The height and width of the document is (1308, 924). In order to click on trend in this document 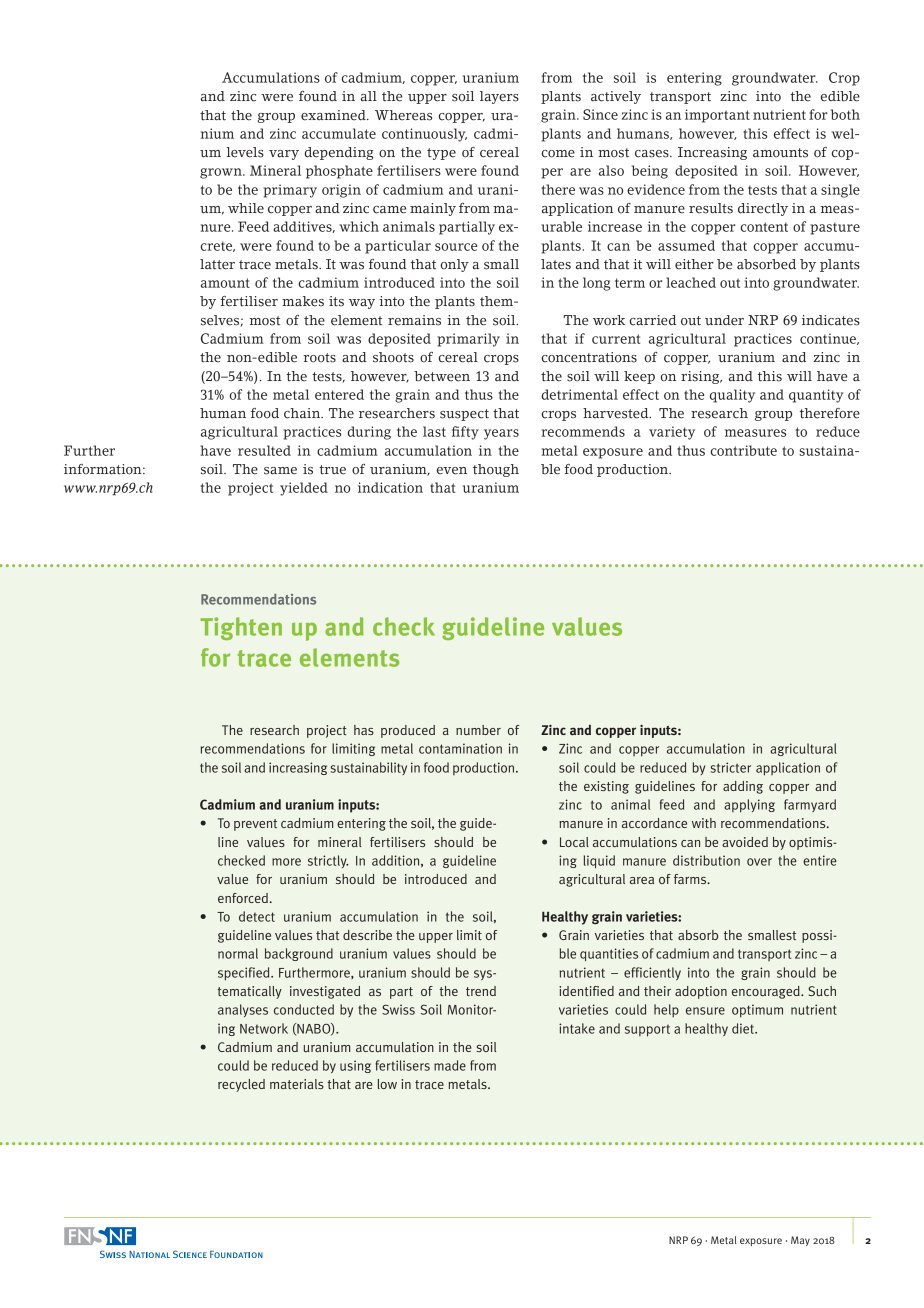, I will do `click(481, 991)`.
